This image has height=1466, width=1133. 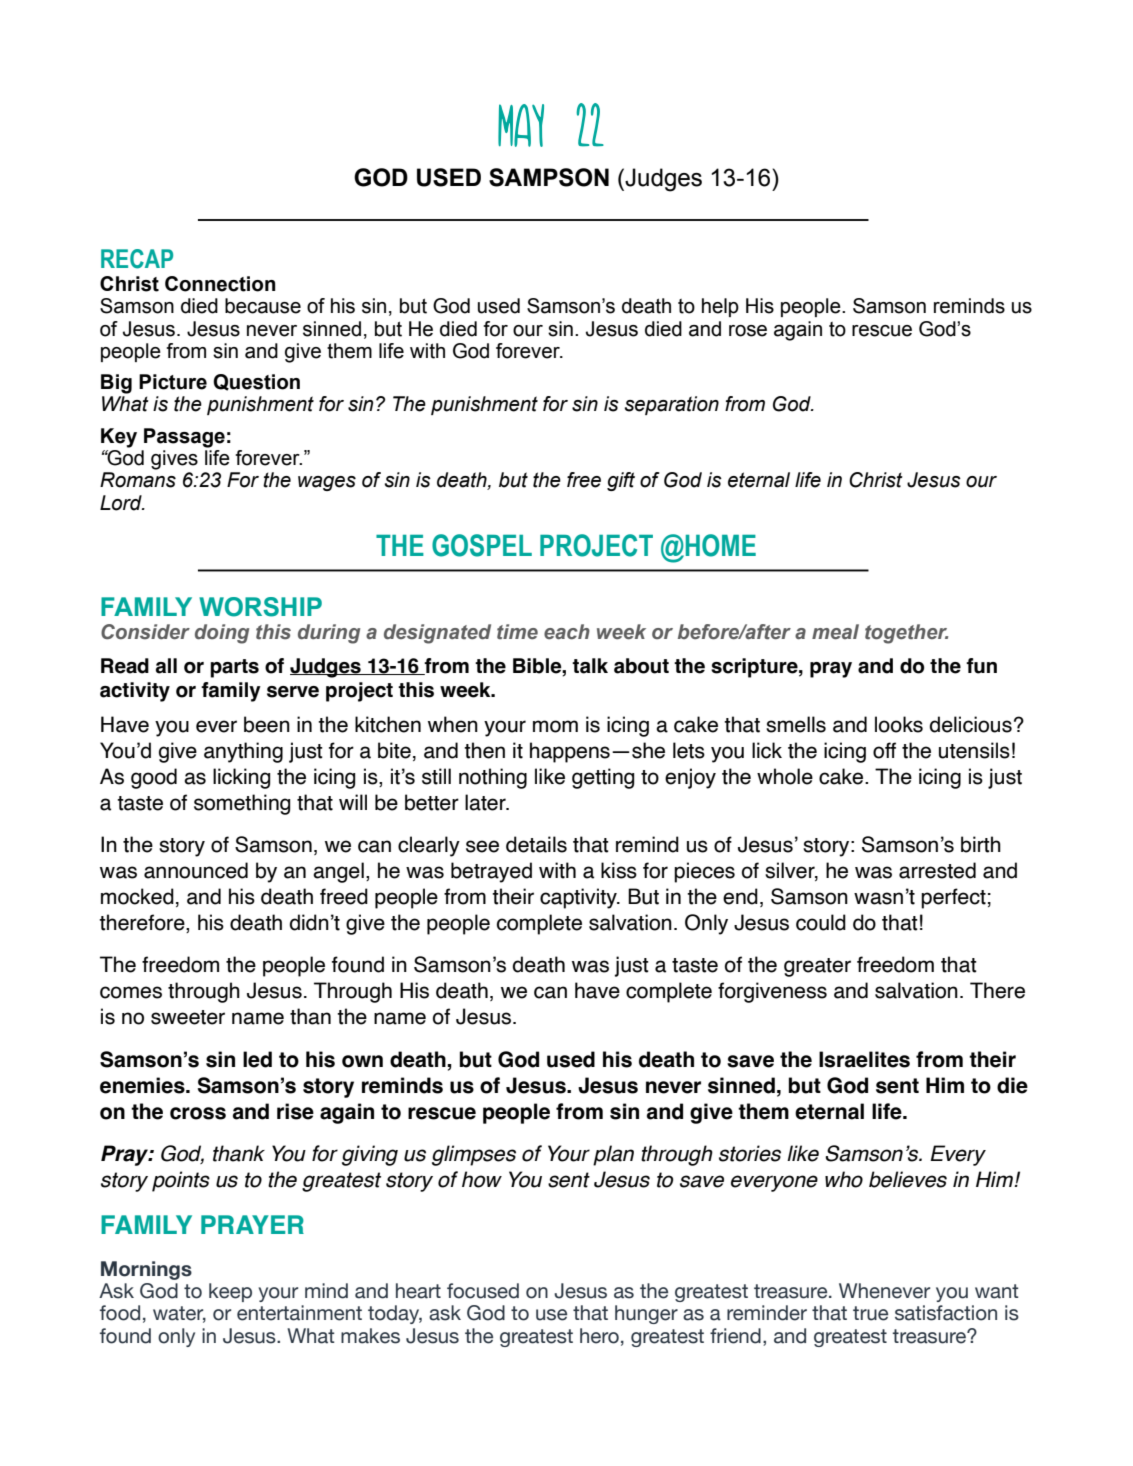 What do you see at coordinates (599, 1336) in the image?
I see `hero` at bounding box center [599, 1336].
